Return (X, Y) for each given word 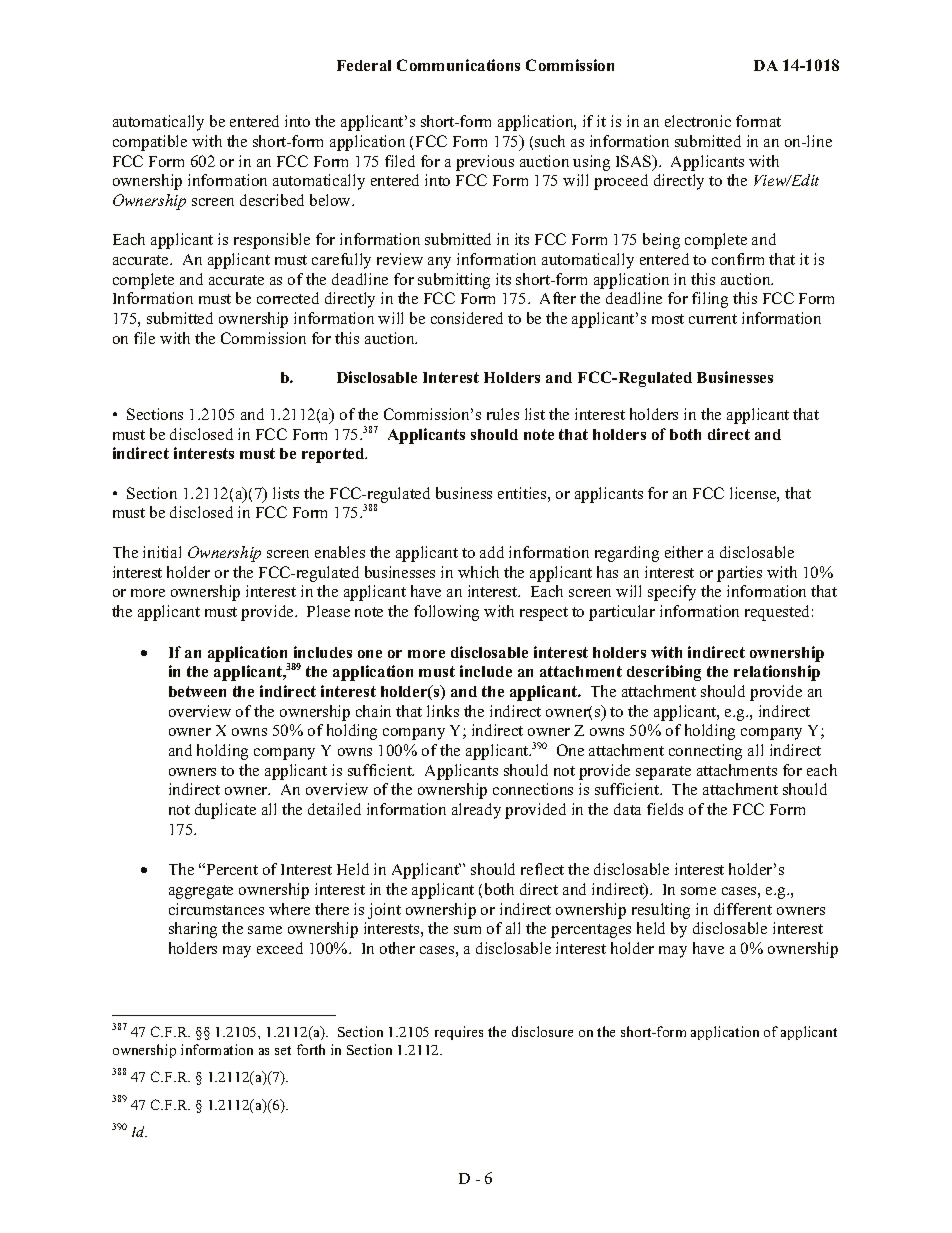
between (197, 691)
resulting (661, 911)
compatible (150, 143)
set (283, 1050)
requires (459, 1033)
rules (503, 414)
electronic (698, 121)
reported (334, 455)
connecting (705, 752)
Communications (458, 65)
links (443, 711)
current (713, 319)
